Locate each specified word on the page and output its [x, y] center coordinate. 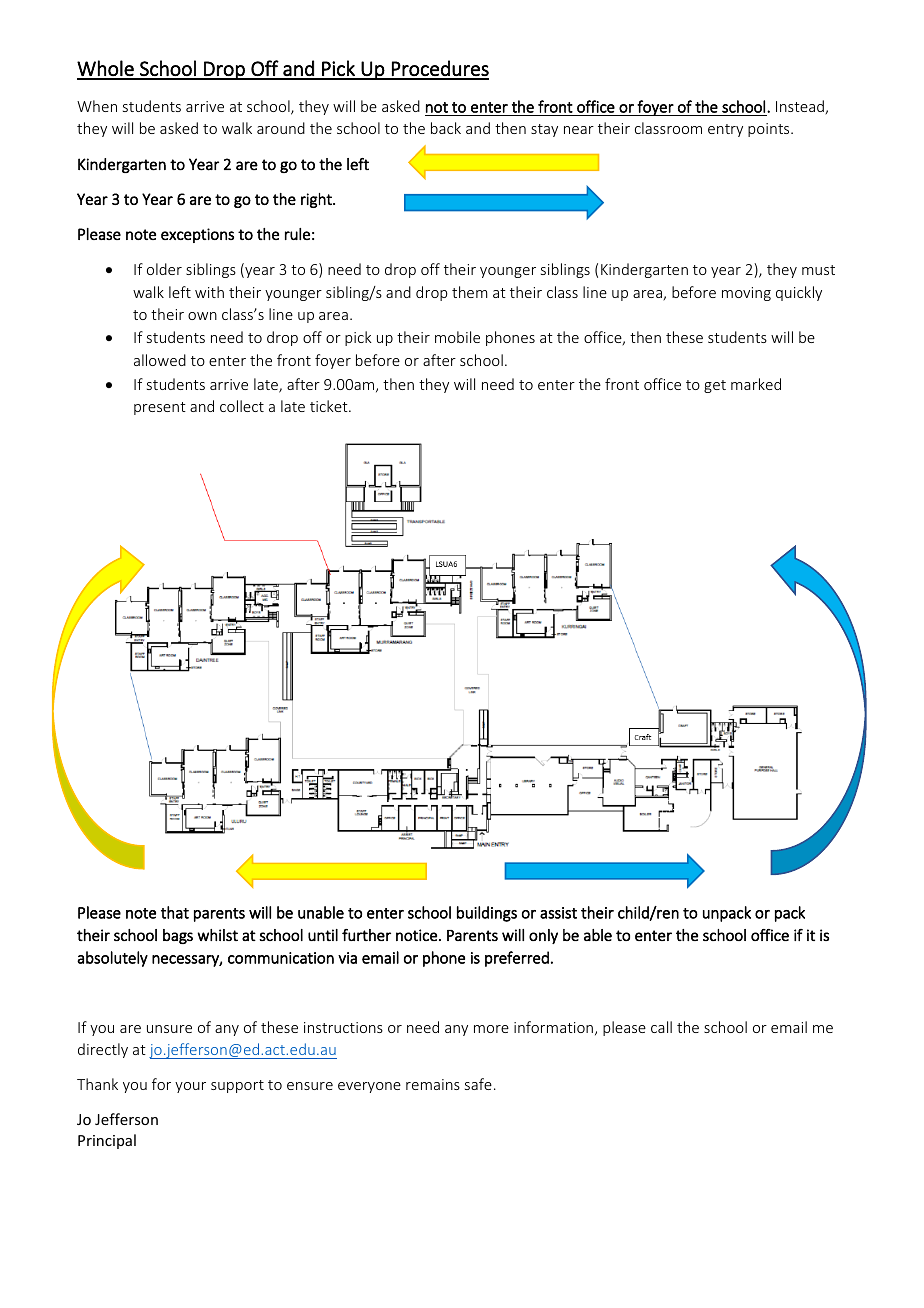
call [661, 1027]
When [97, 106]
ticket [330, 406]
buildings [487, 914]
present [160, 408]
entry [725, 130]
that [175, 912]
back [446, 128]
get [715, 386]
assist [558, 913]
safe [478, 1084]
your [190, 1087]
